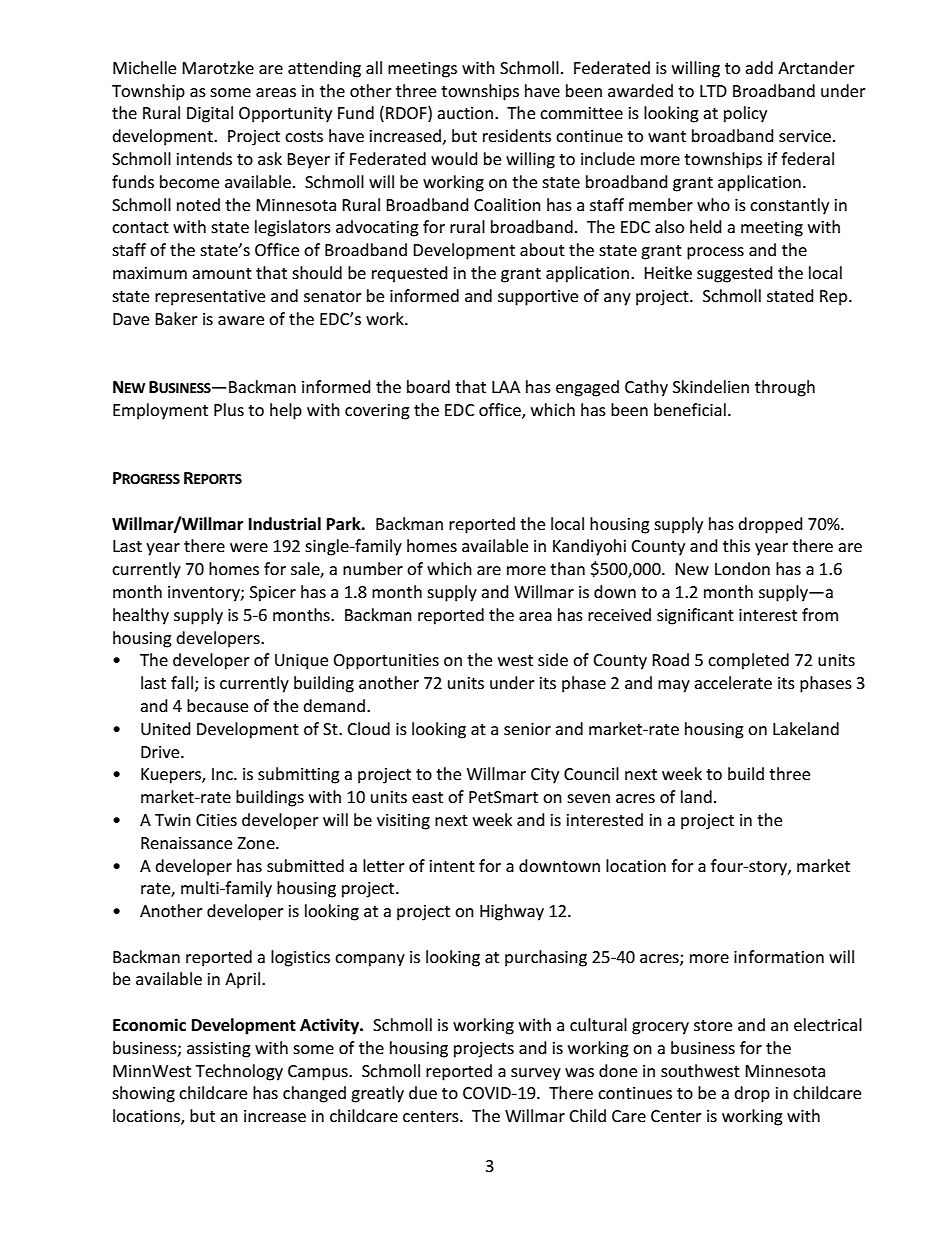  What do you see at coordinates (210, 114) in the screenshot?
I see `Digital` at bounding box center [210, 114].
